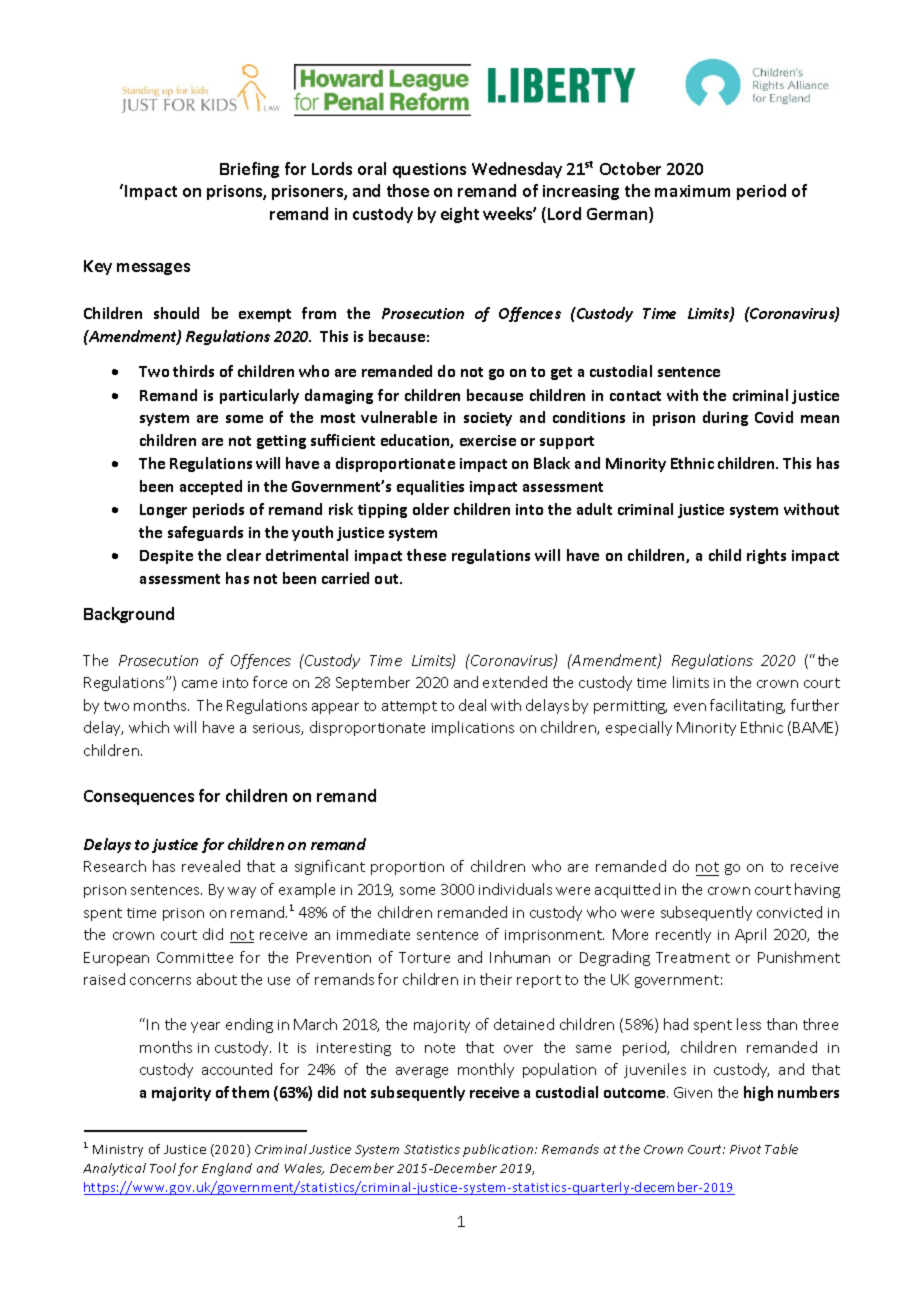 Image resolution: width=924 pixels, height=1308 pixels. What do you see at coordinates (472, 705) in the screenshot?
I see `deal` at bounding box center [472, 705].
